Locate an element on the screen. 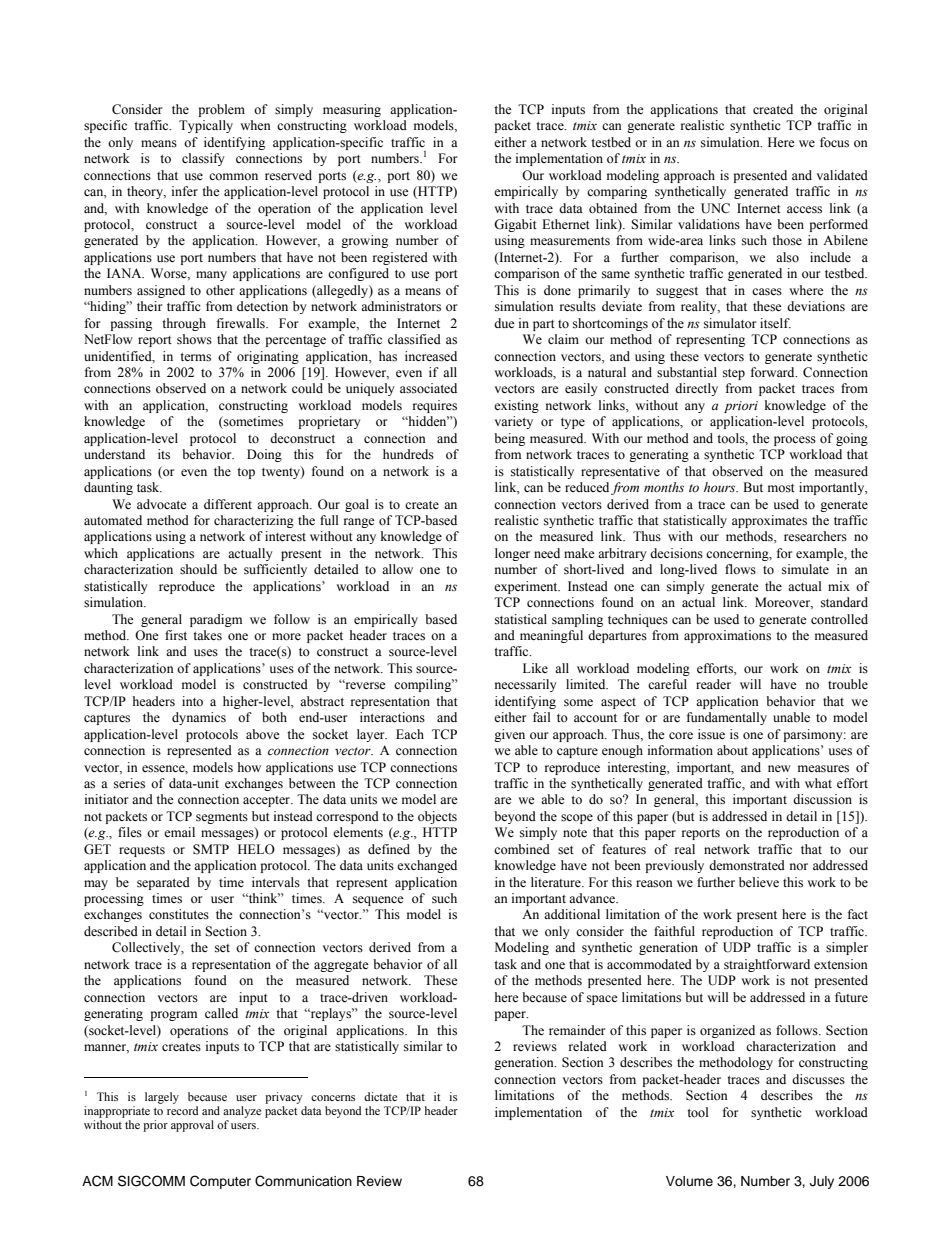 The height and width of the screenshot is (1233, 952). discussion is located at coordinates (822, 799).
